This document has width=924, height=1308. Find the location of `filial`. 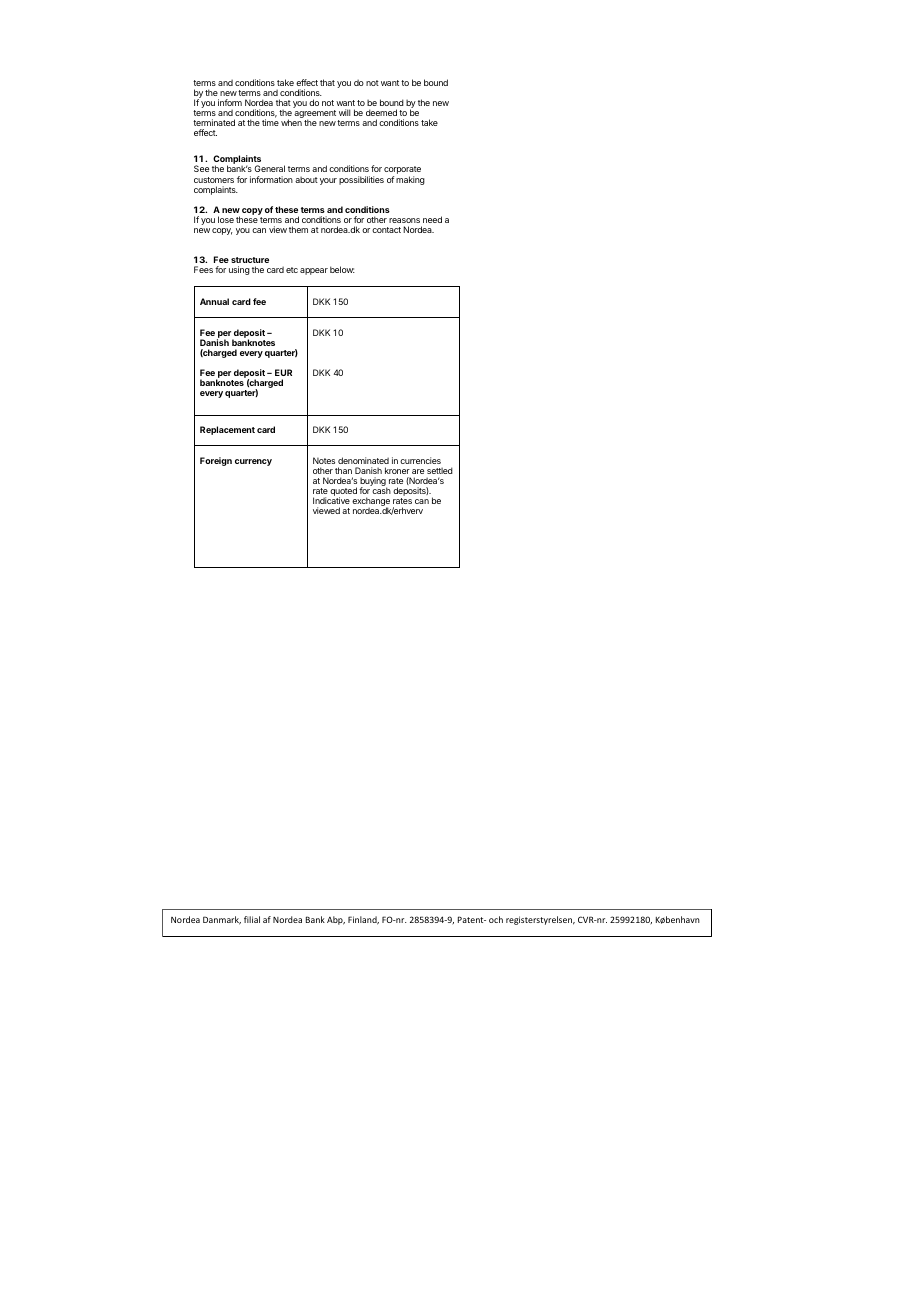

filial is located at coordinates (252, 919).
